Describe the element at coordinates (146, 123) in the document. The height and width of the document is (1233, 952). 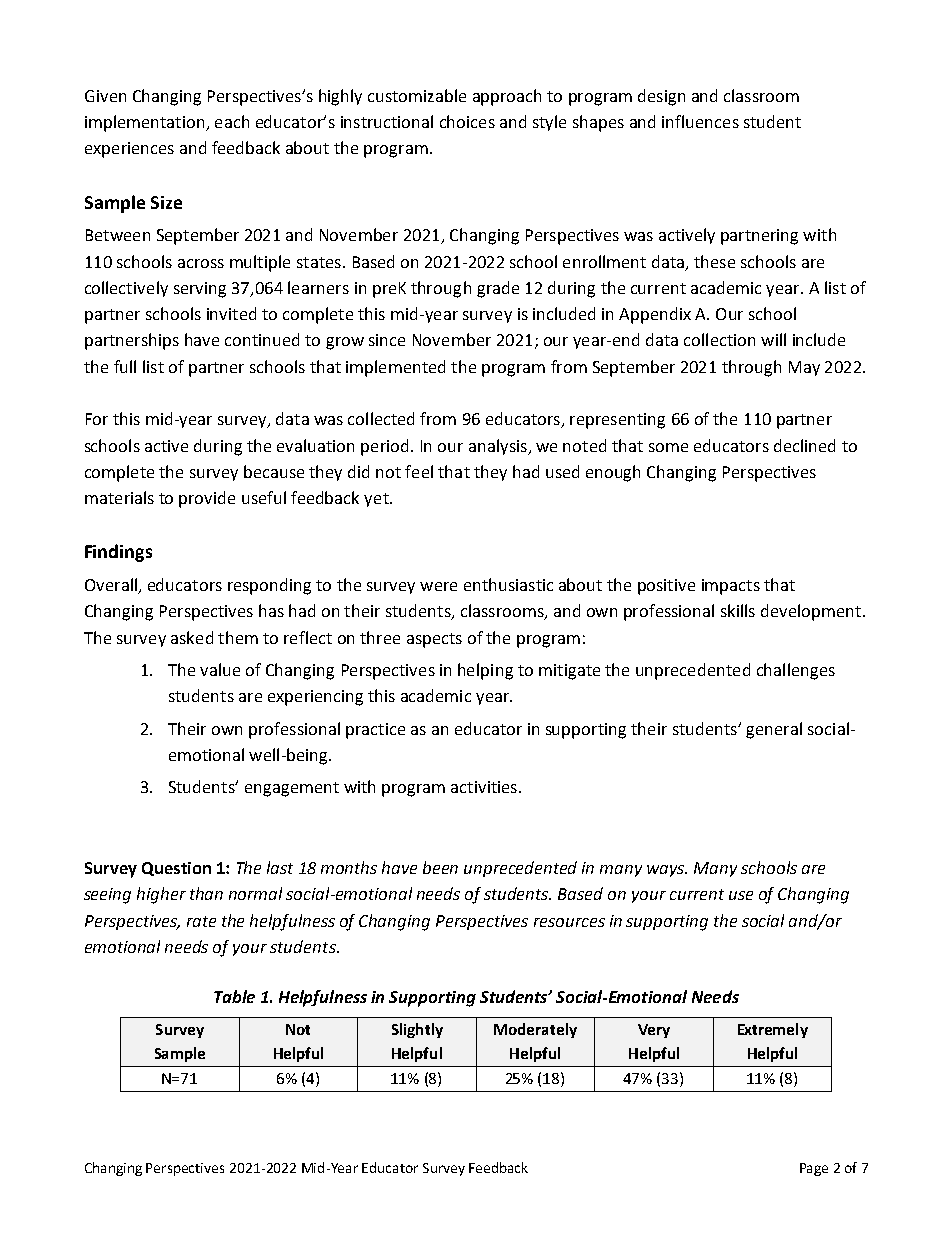
I see `implementation` at that location.
